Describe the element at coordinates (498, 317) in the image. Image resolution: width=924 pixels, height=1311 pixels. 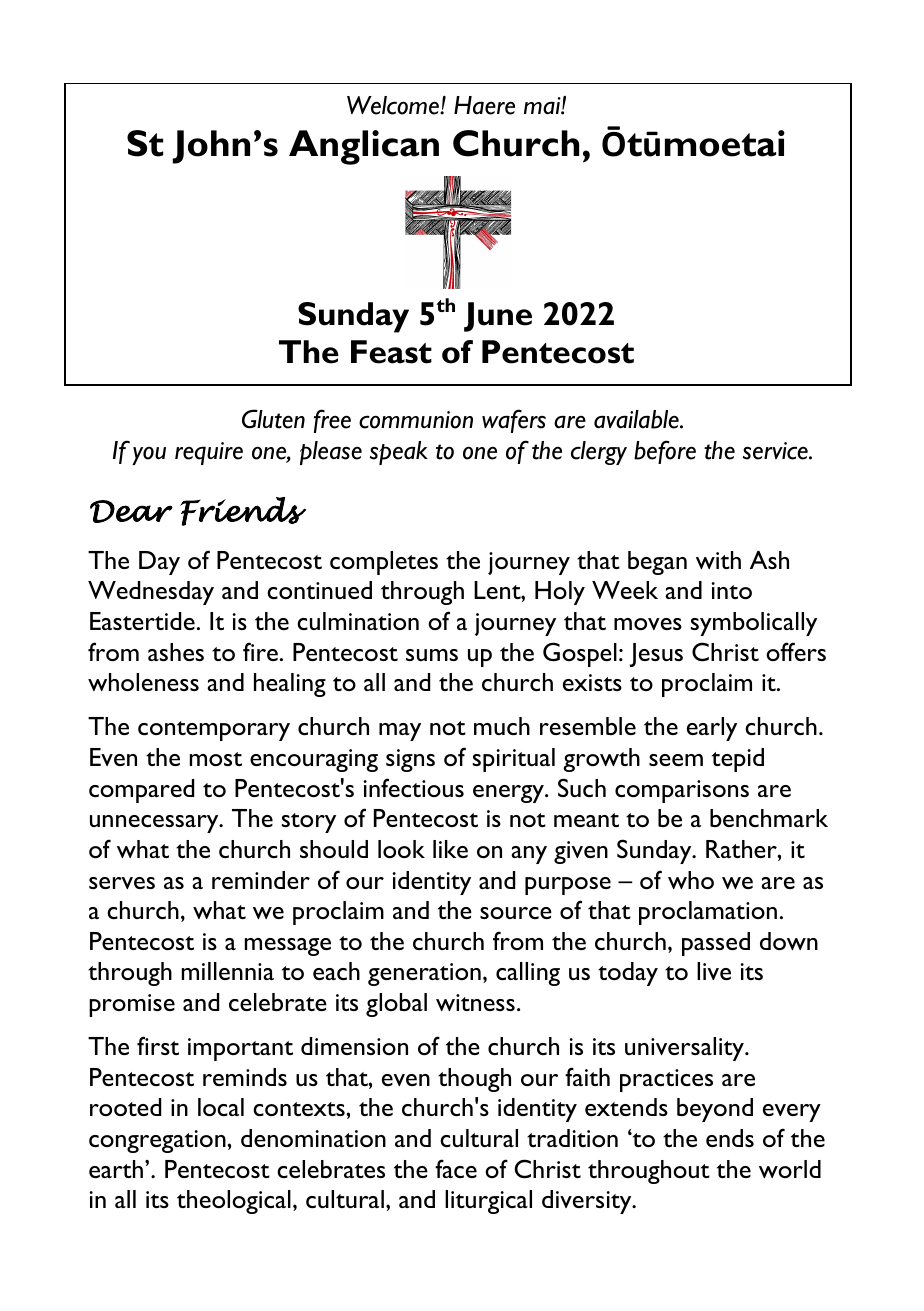
I see `June` at that location.
